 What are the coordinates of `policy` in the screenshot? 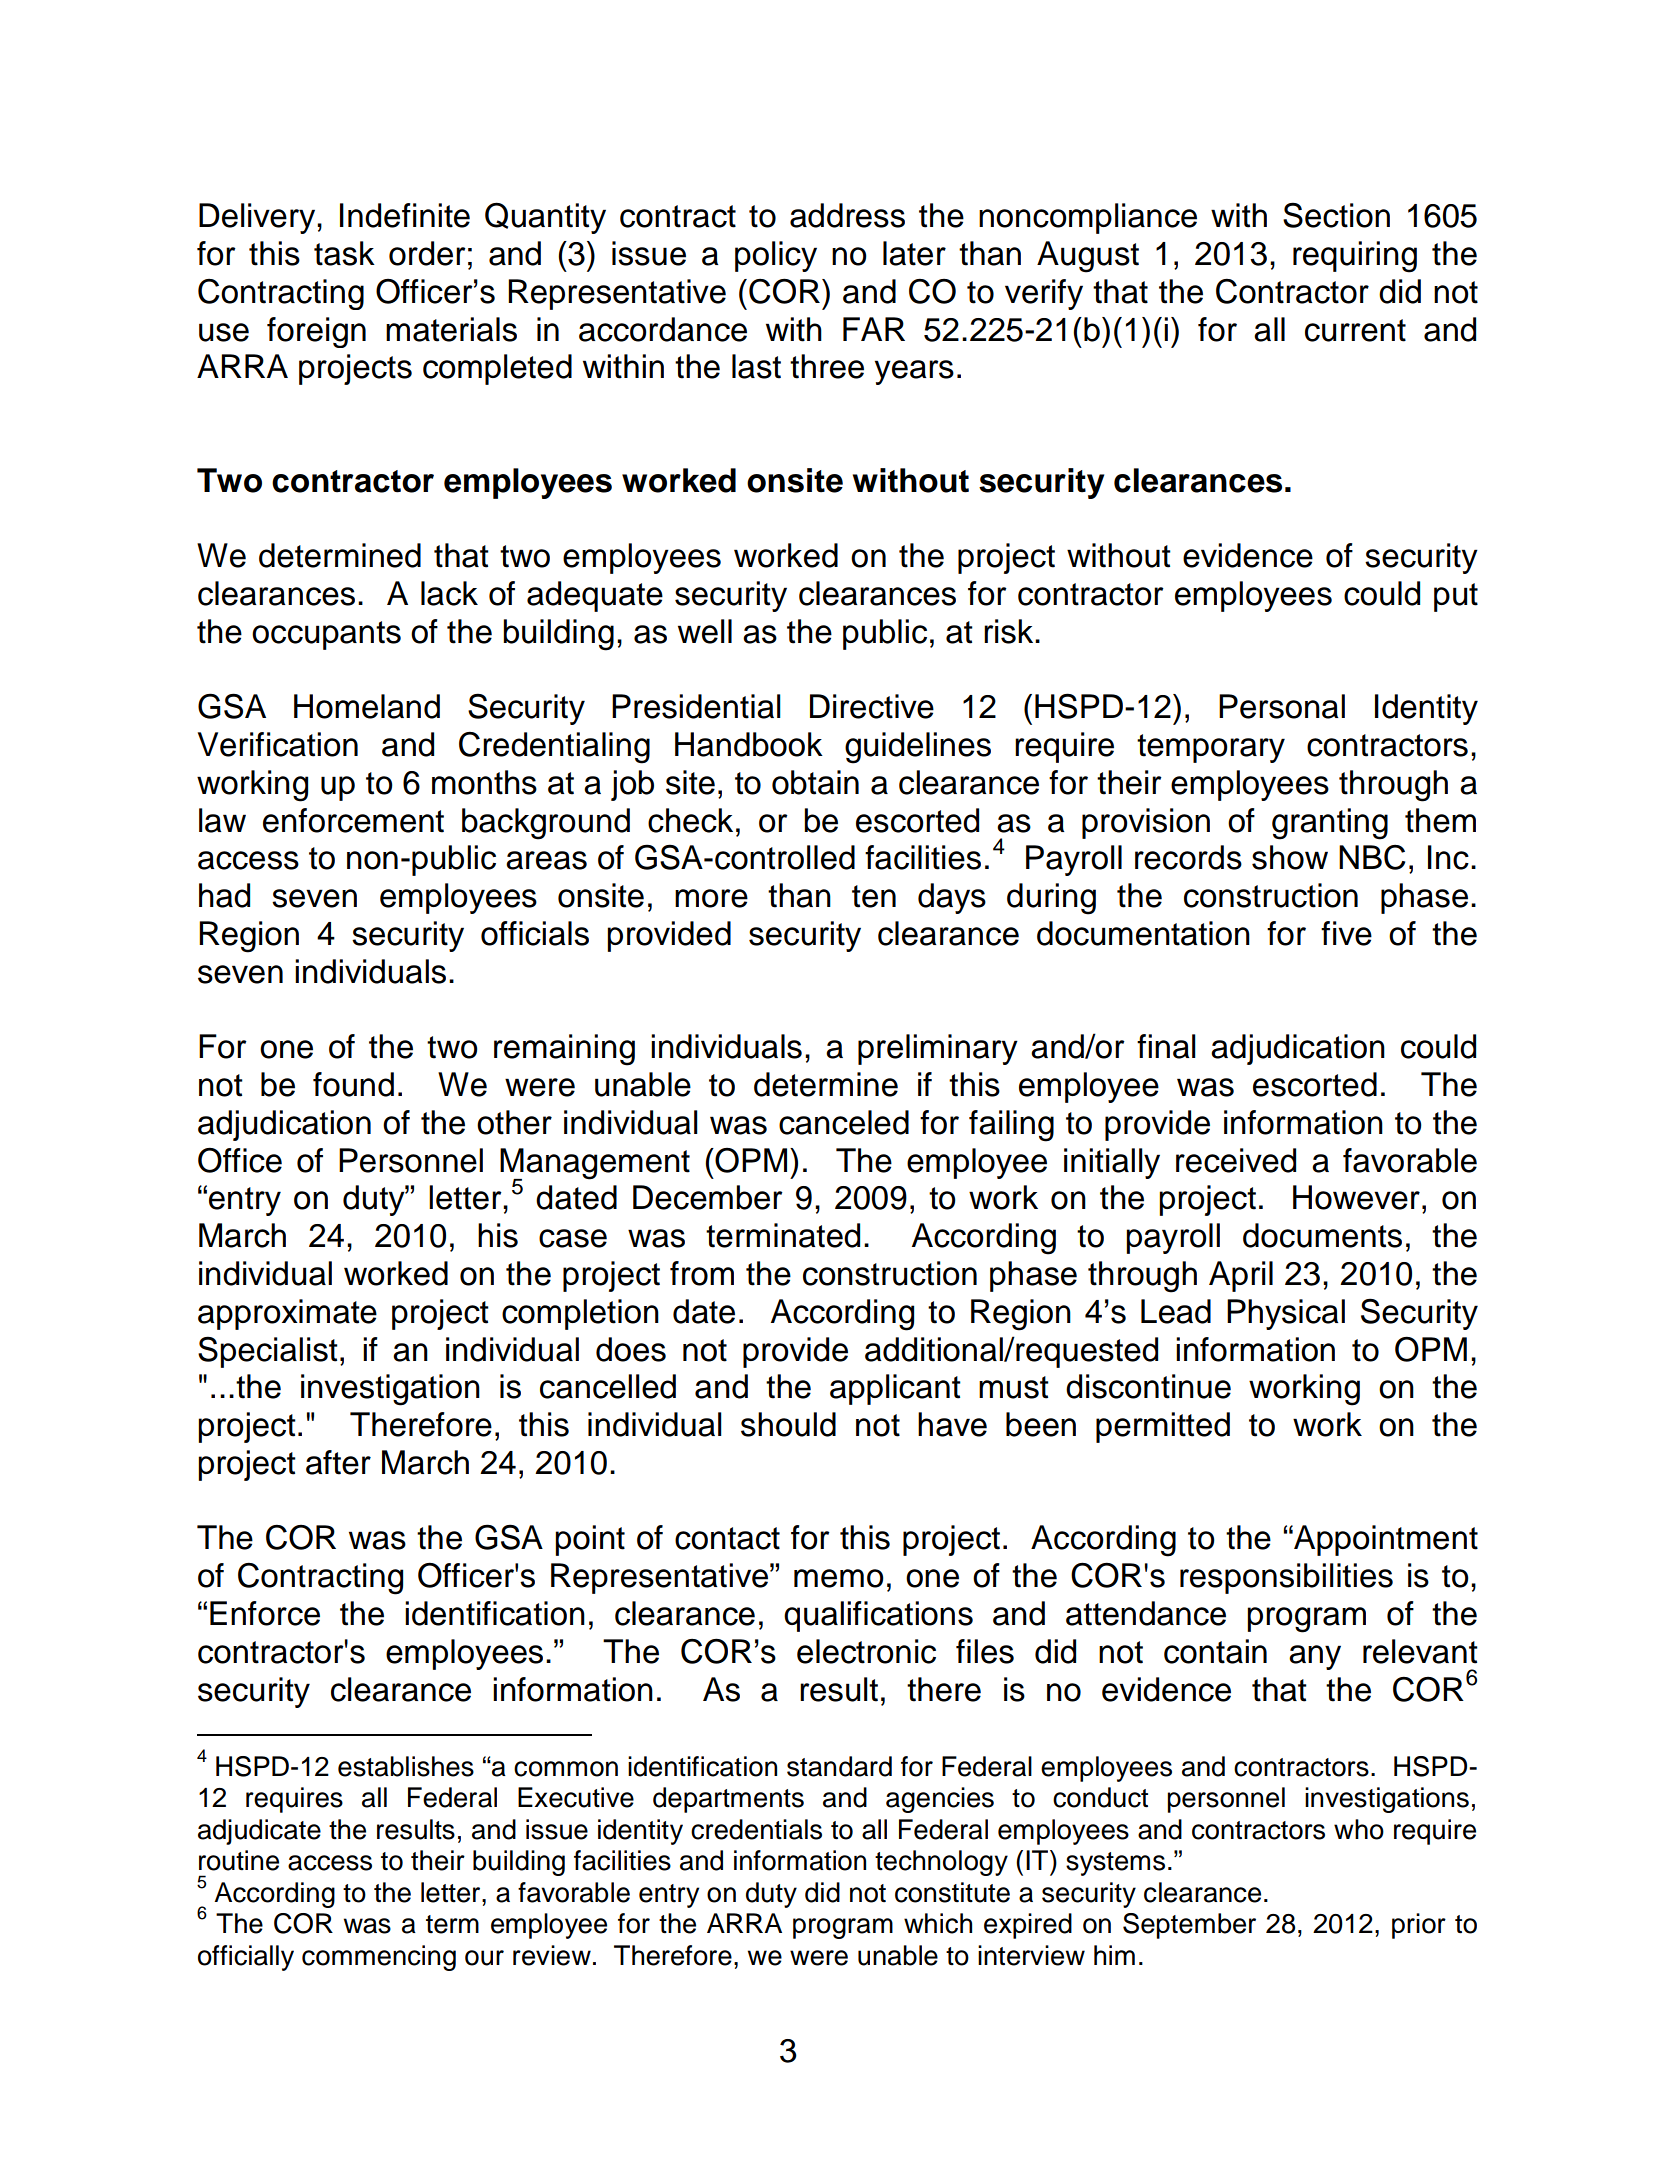 It's located at (776, 256).
